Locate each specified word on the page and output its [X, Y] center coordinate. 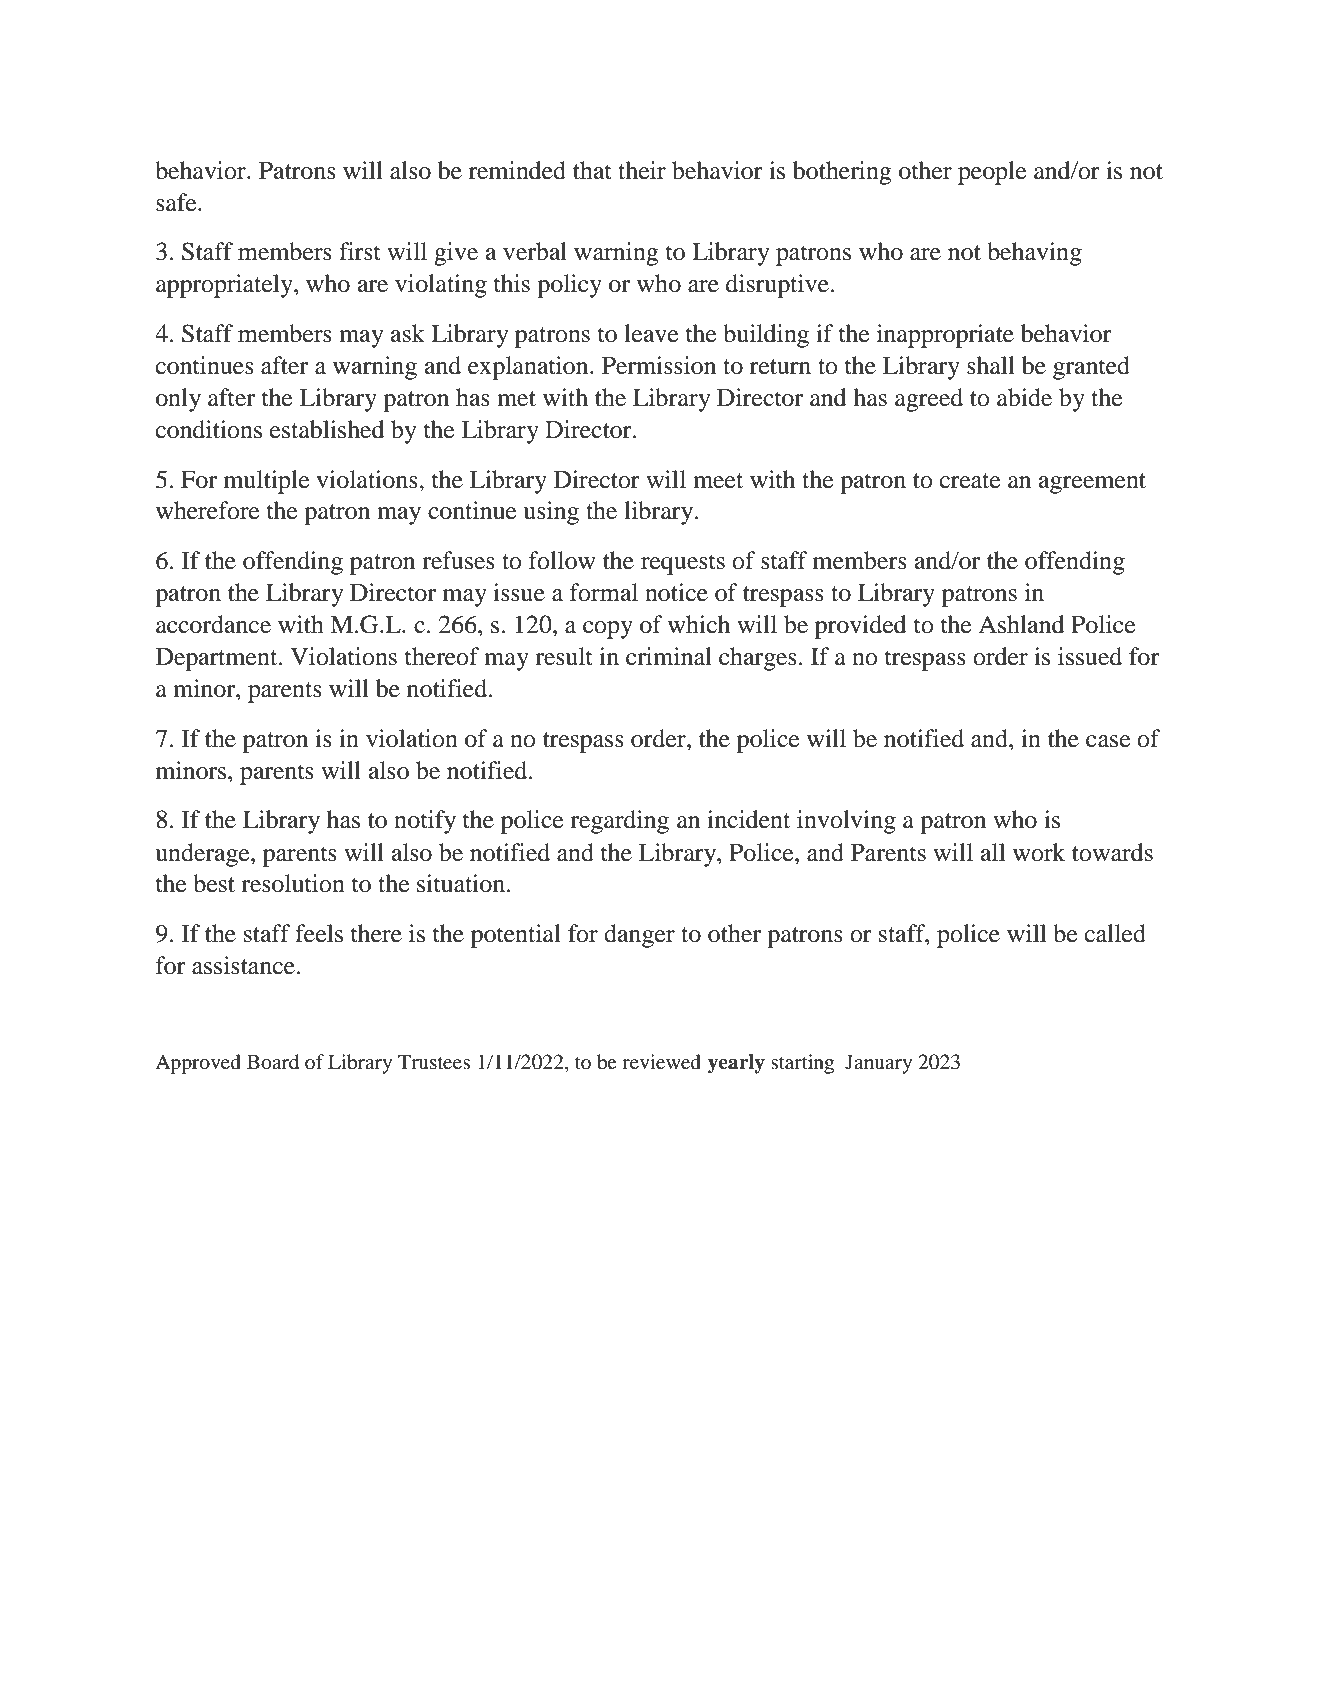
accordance [213, 624]
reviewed [661, 1062]
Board [273, 1062]
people [992, 173]
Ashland [1021, 624]
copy [608, 630]
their [642, 170]
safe [177, 202]
